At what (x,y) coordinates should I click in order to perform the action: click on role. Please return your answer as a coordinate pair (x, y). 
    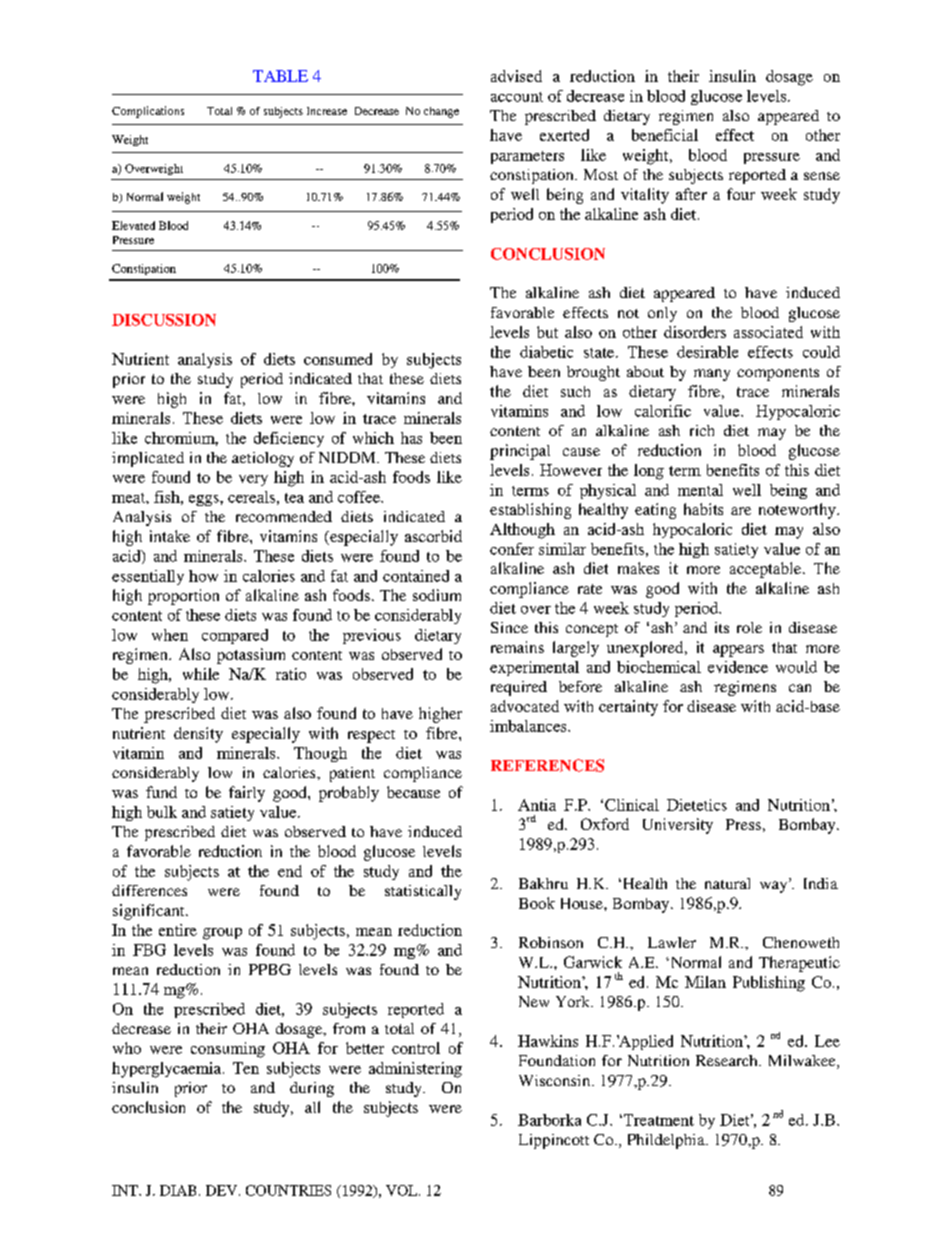
    Looking at the image, I should click on (749, 627).
